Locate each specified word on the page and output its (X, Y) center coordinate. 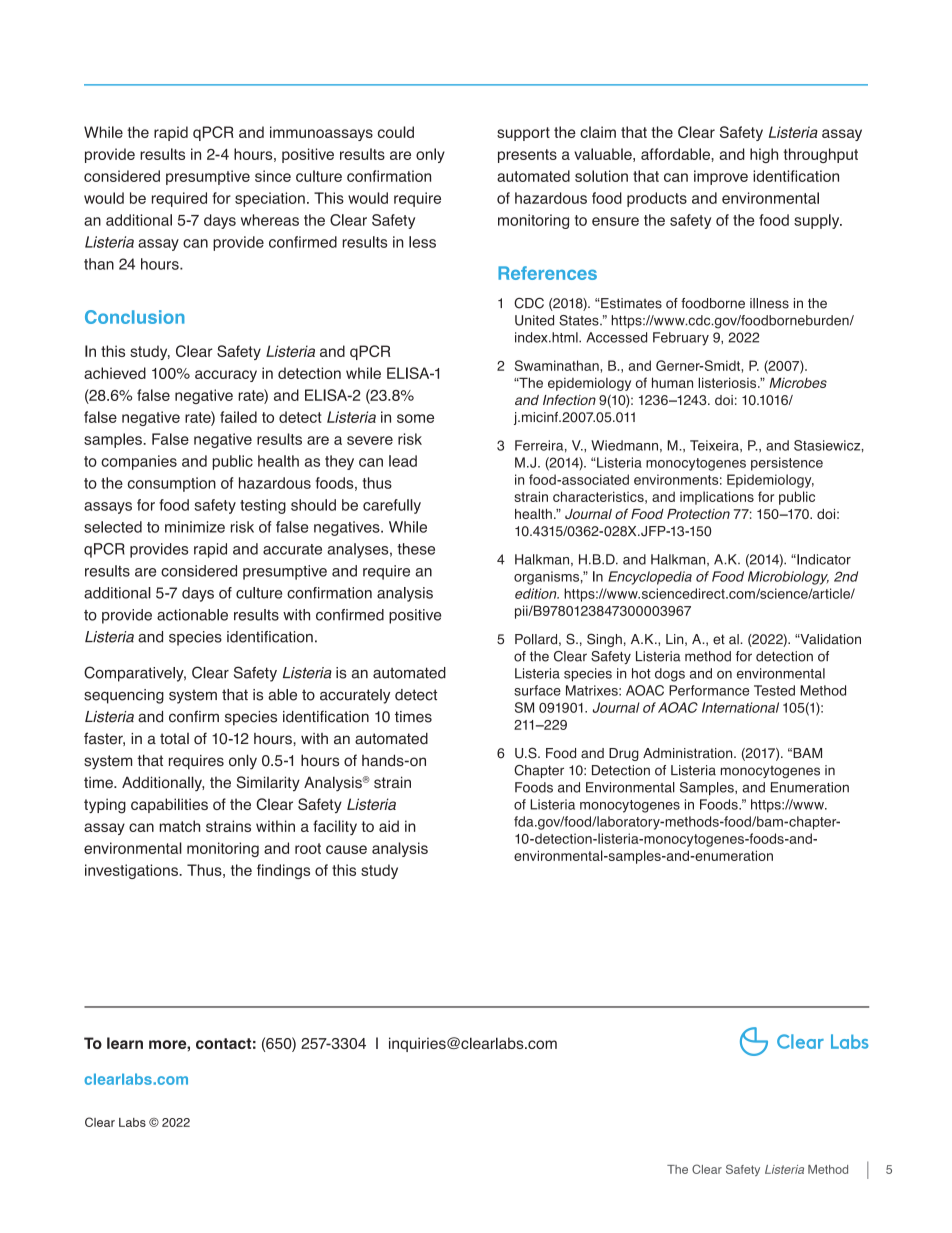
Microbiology (788, 578)
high (764, 155)
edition (537, 593)
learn (125, 1043)
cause (346, 849)
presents (527, 156)
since (273, 176)
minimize (195, 527)
